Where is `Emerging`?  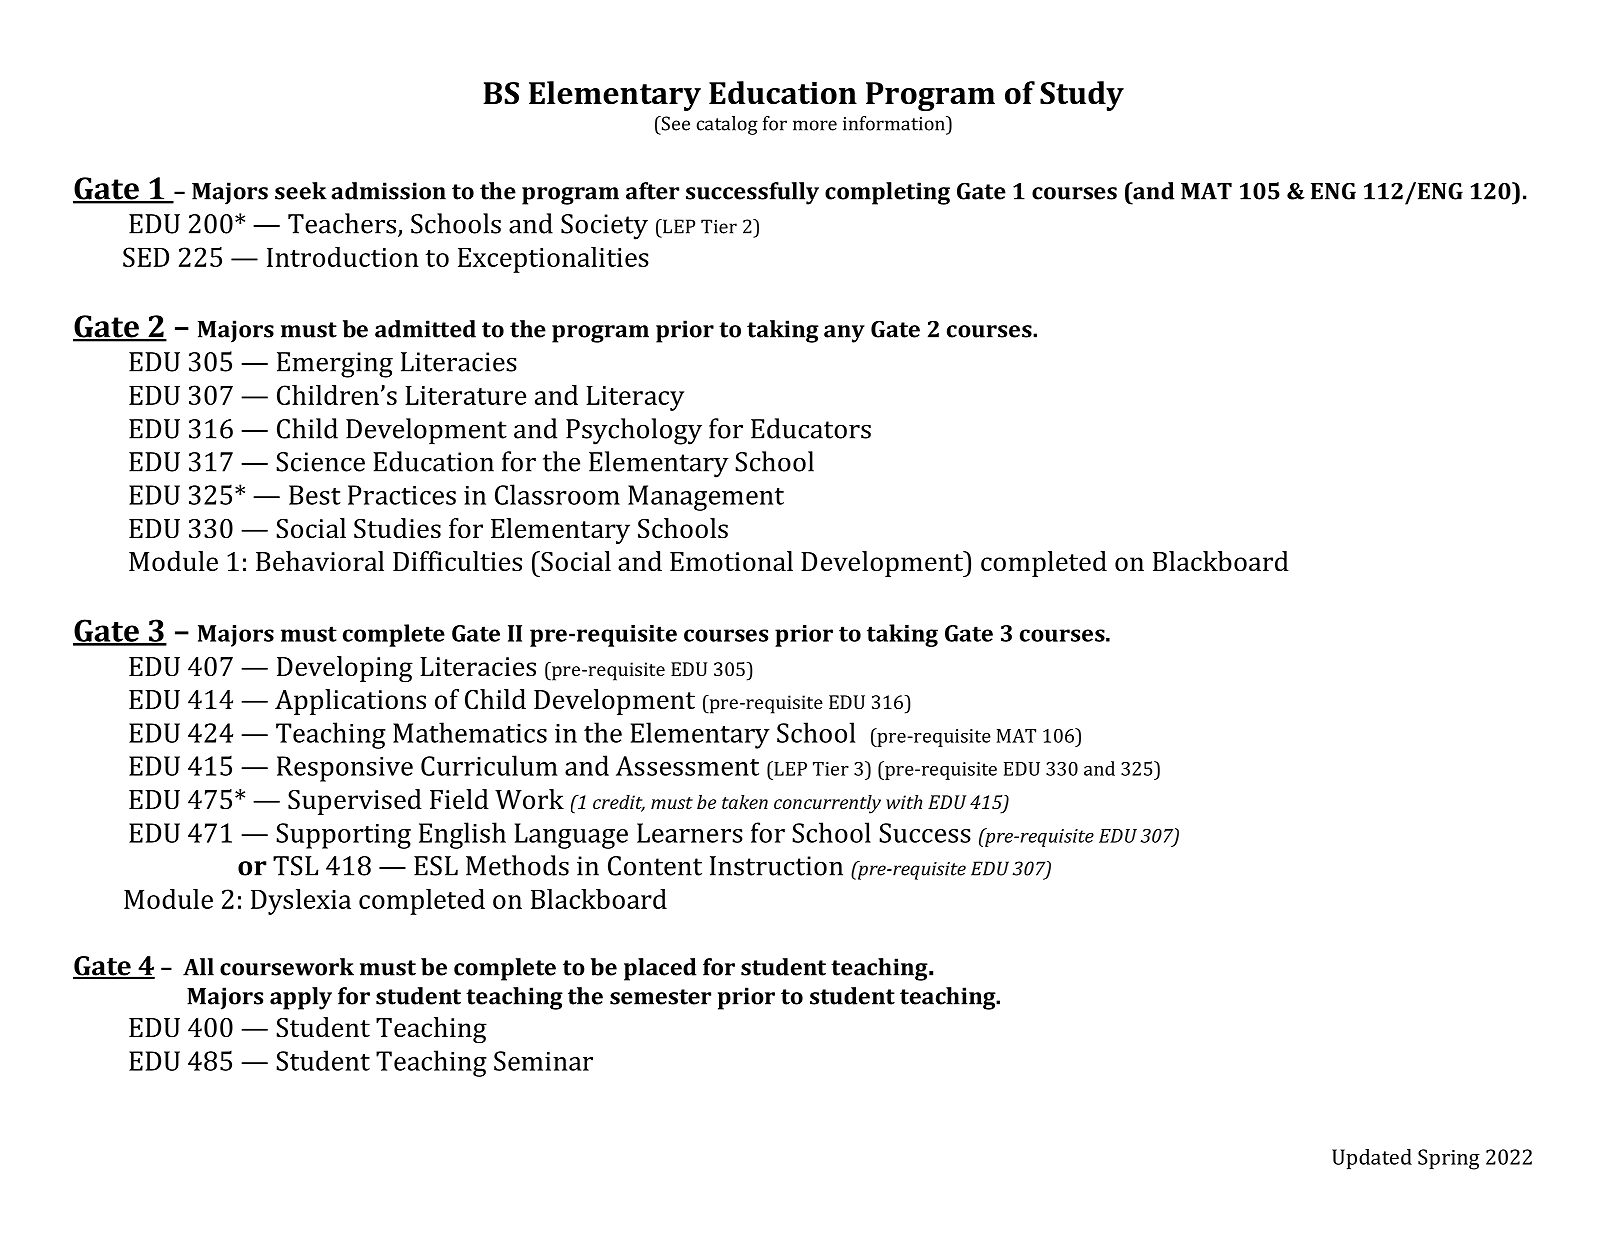
Emerging is located at coordinates (335, 365).
